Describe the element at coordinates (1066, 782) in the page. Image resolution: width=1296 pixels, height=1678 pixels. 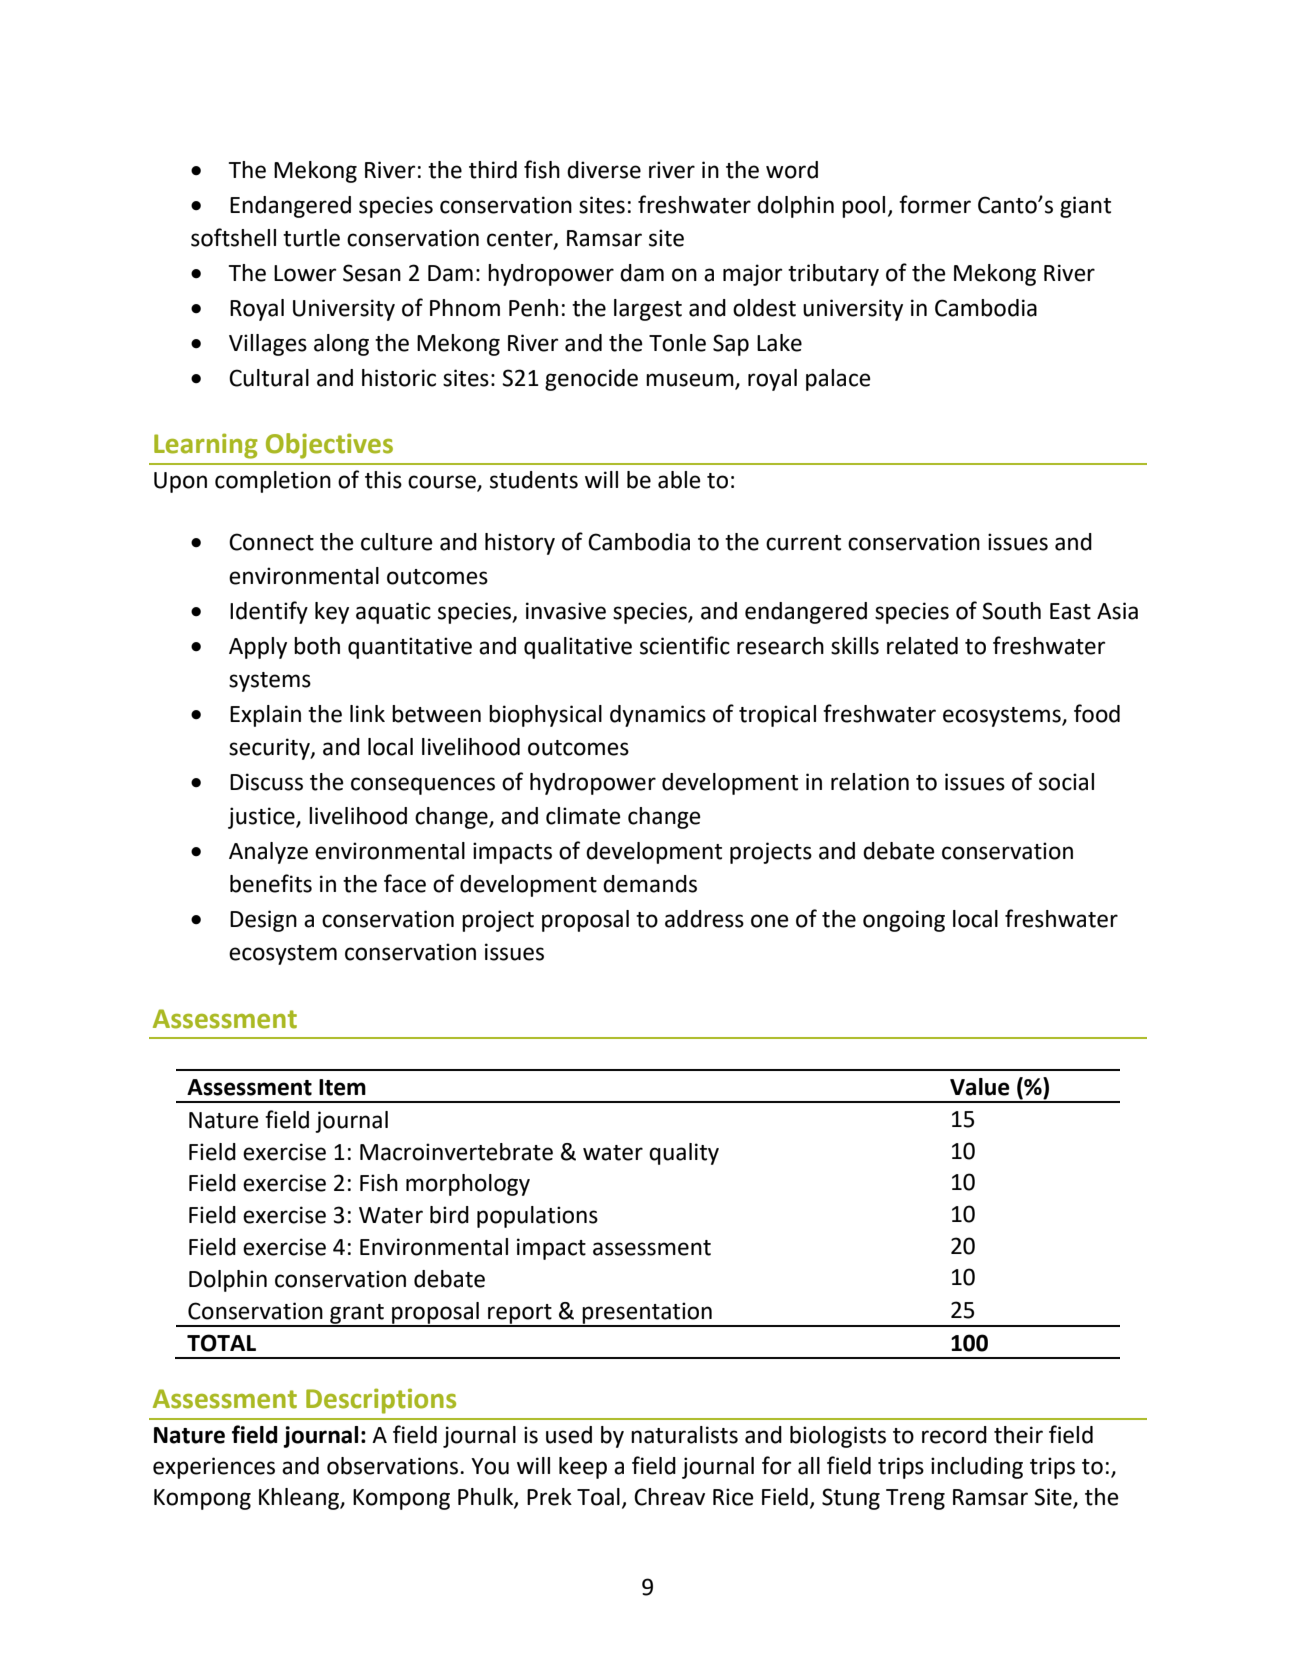
I see `social` at that location.
